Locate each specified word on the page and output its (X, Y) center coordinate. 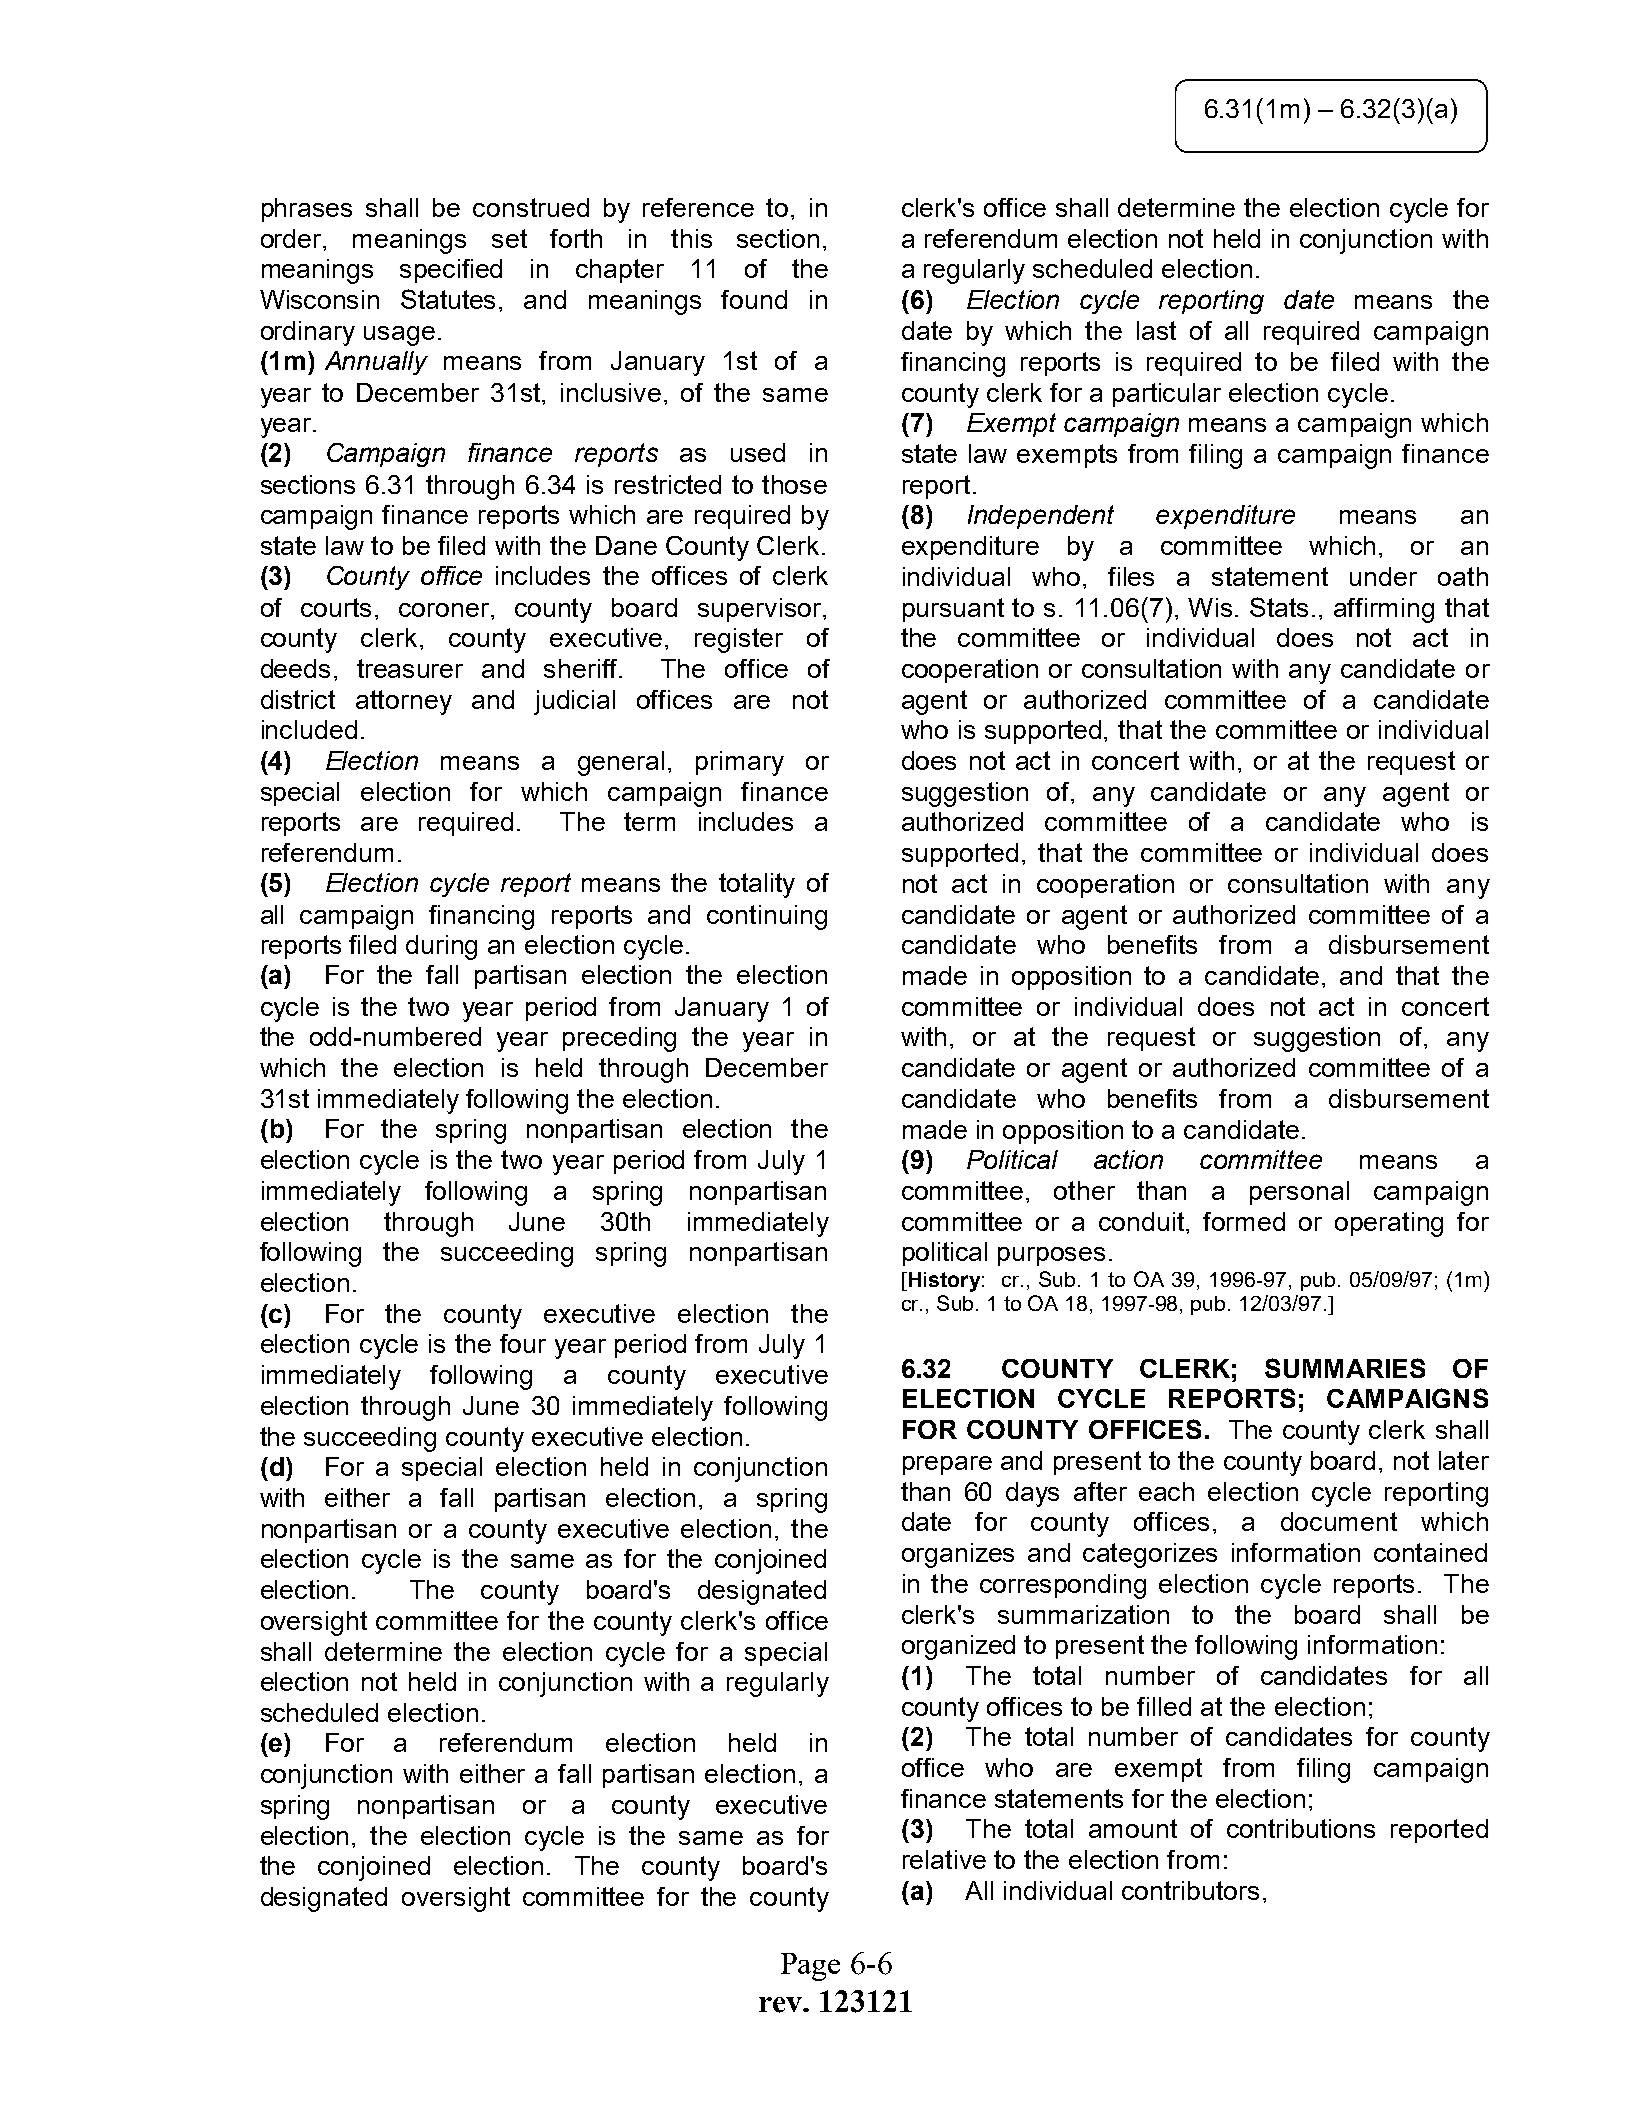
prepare (947, 1465)
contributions (1301, 1828)
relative (944, 1859)
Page (810, 1967)
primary (740, 763)
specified (451, 271)
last (1156, 330)
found (754, 299)
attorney (404, 702)
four (523, 1343)
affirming (1384, 610)
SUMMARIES (1345, 1368)
